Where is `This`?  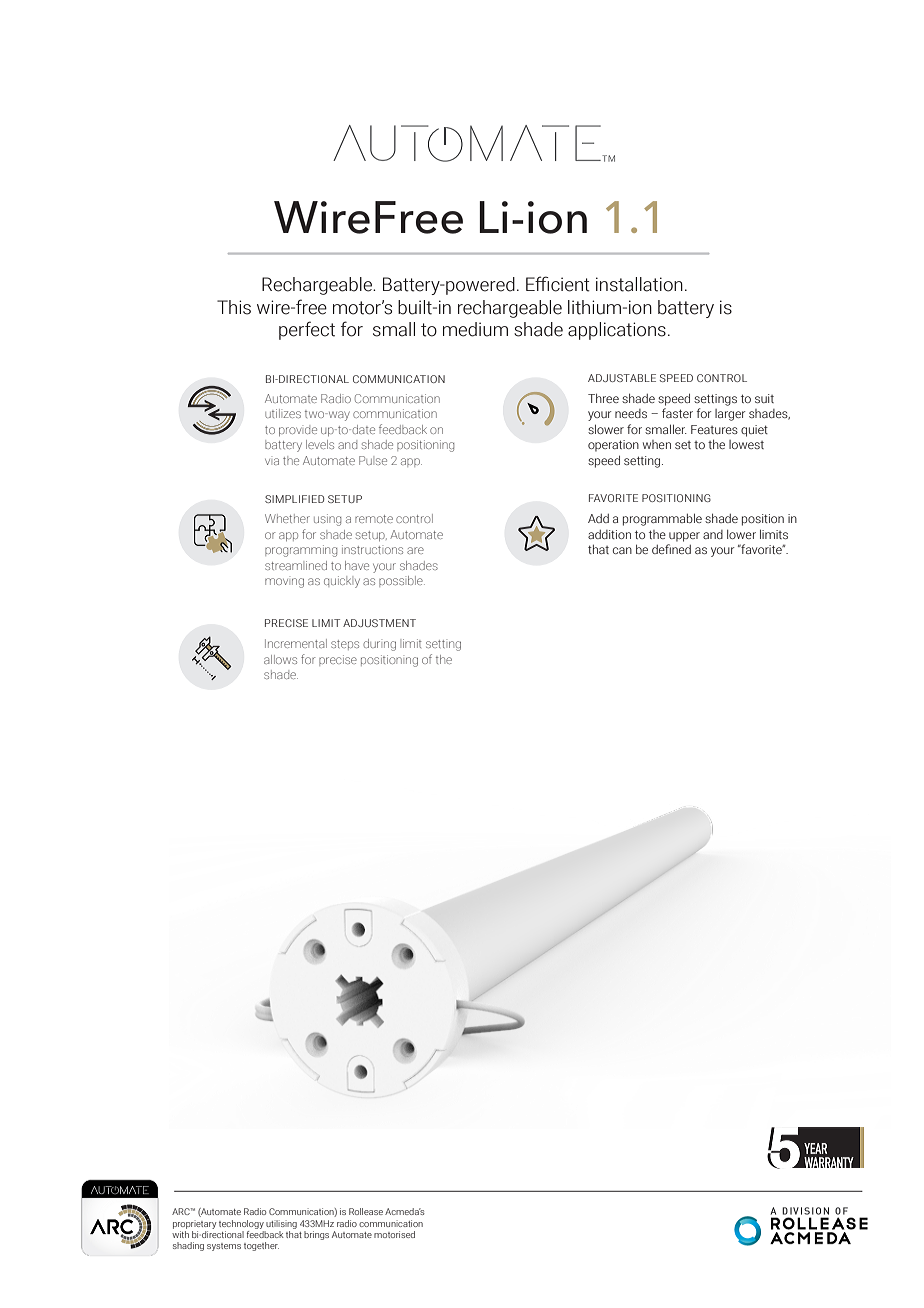 This is located at coordinates (234, 307).
